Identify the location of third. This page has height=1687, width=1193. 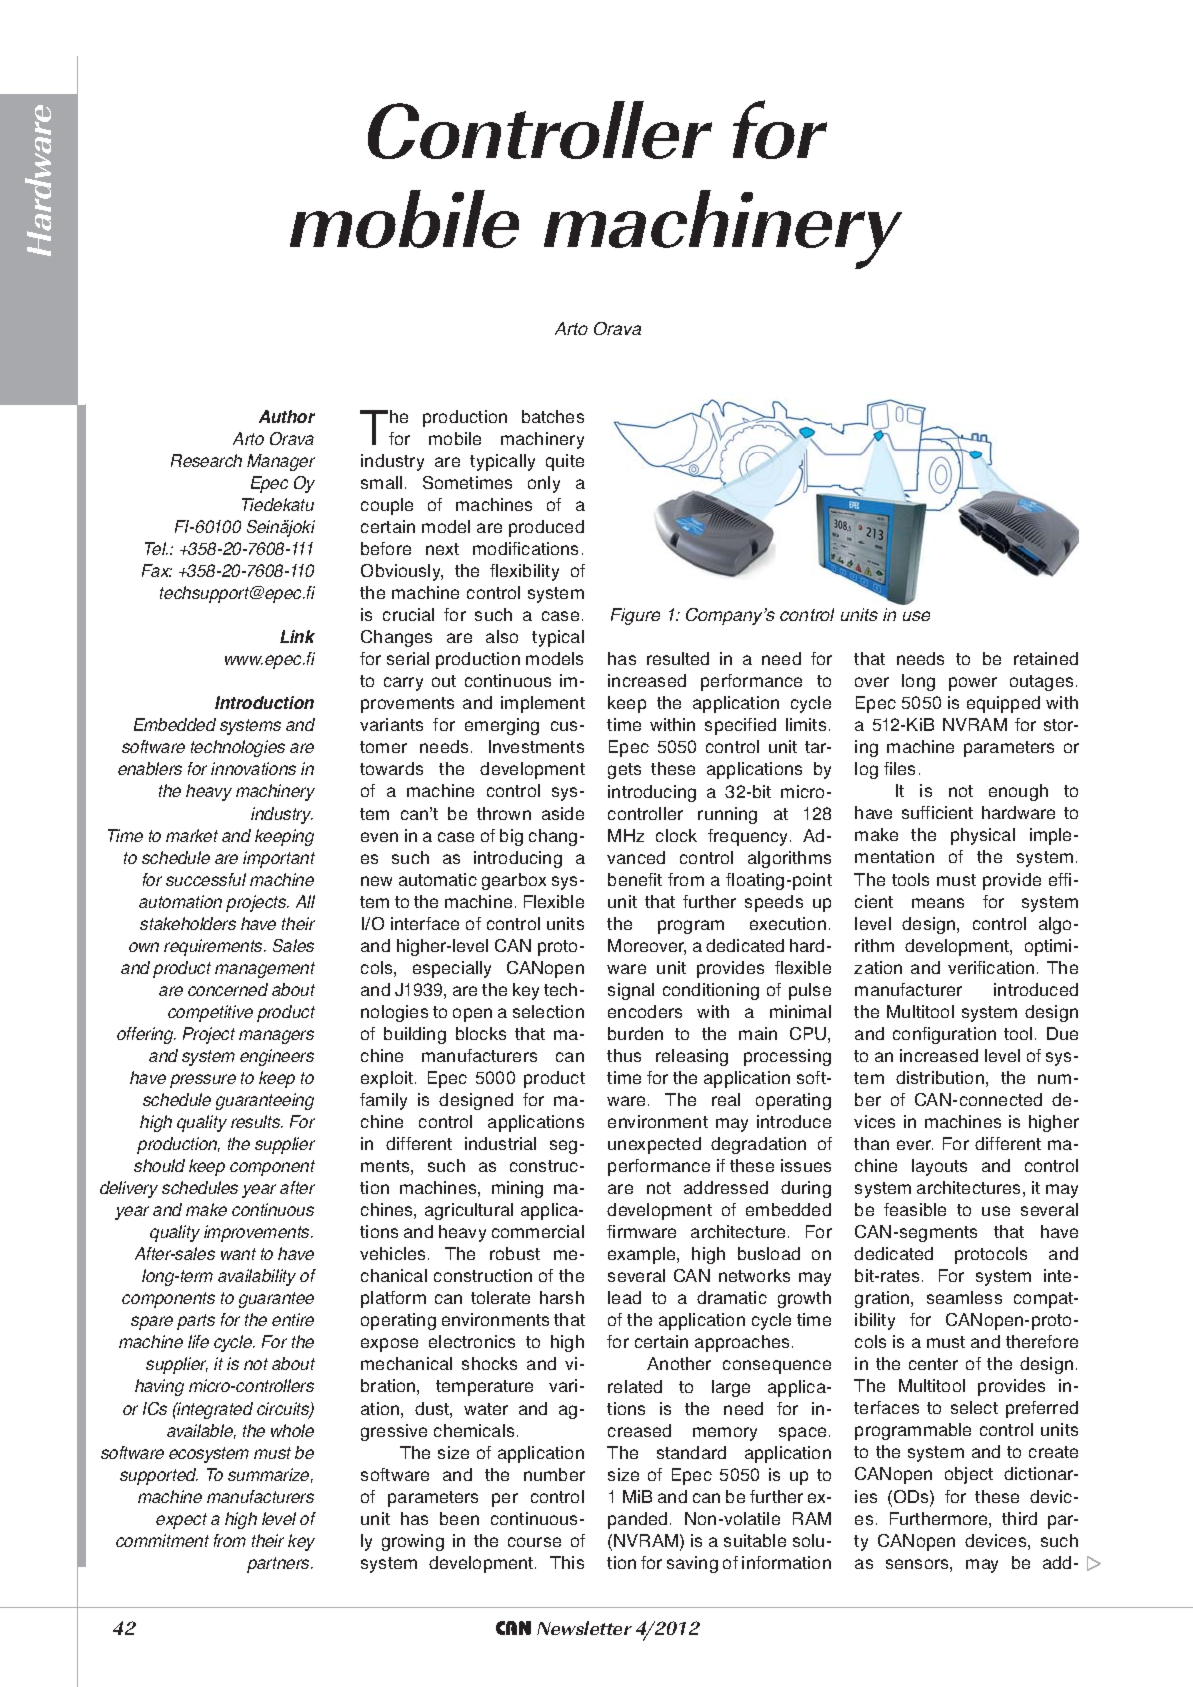
(1019, 1518).
